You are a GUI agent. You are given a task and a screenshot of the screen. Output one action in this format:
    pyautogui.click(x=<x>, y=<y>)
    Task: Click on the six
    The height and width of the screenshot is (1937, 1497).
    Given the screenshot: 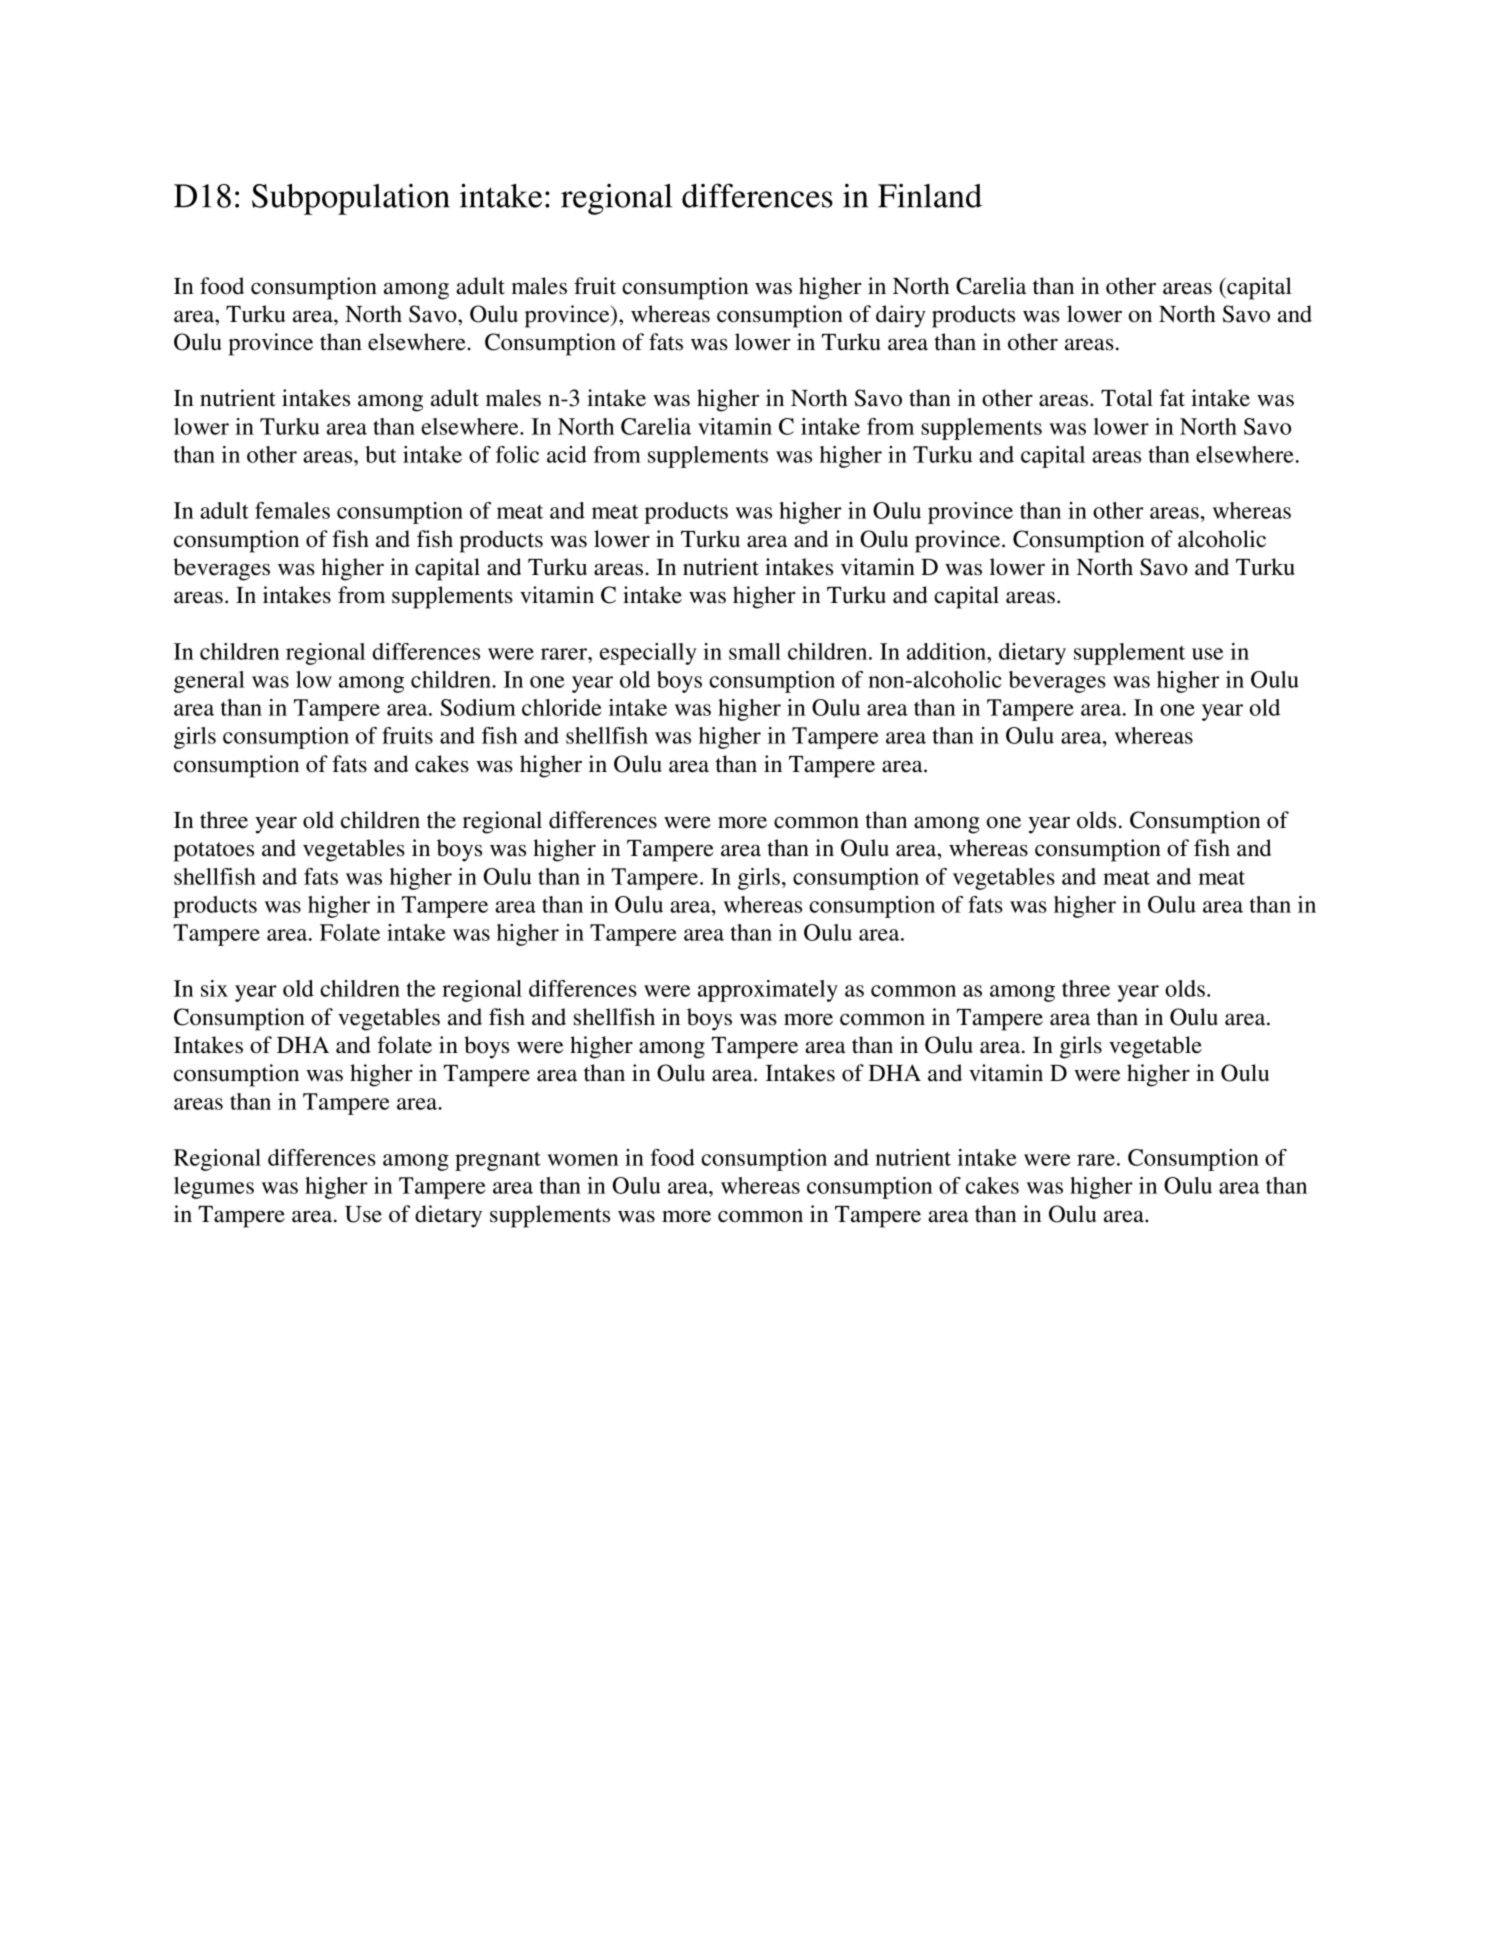 What is the action you would take?
    pyautogui.click(x=214, y=988)
